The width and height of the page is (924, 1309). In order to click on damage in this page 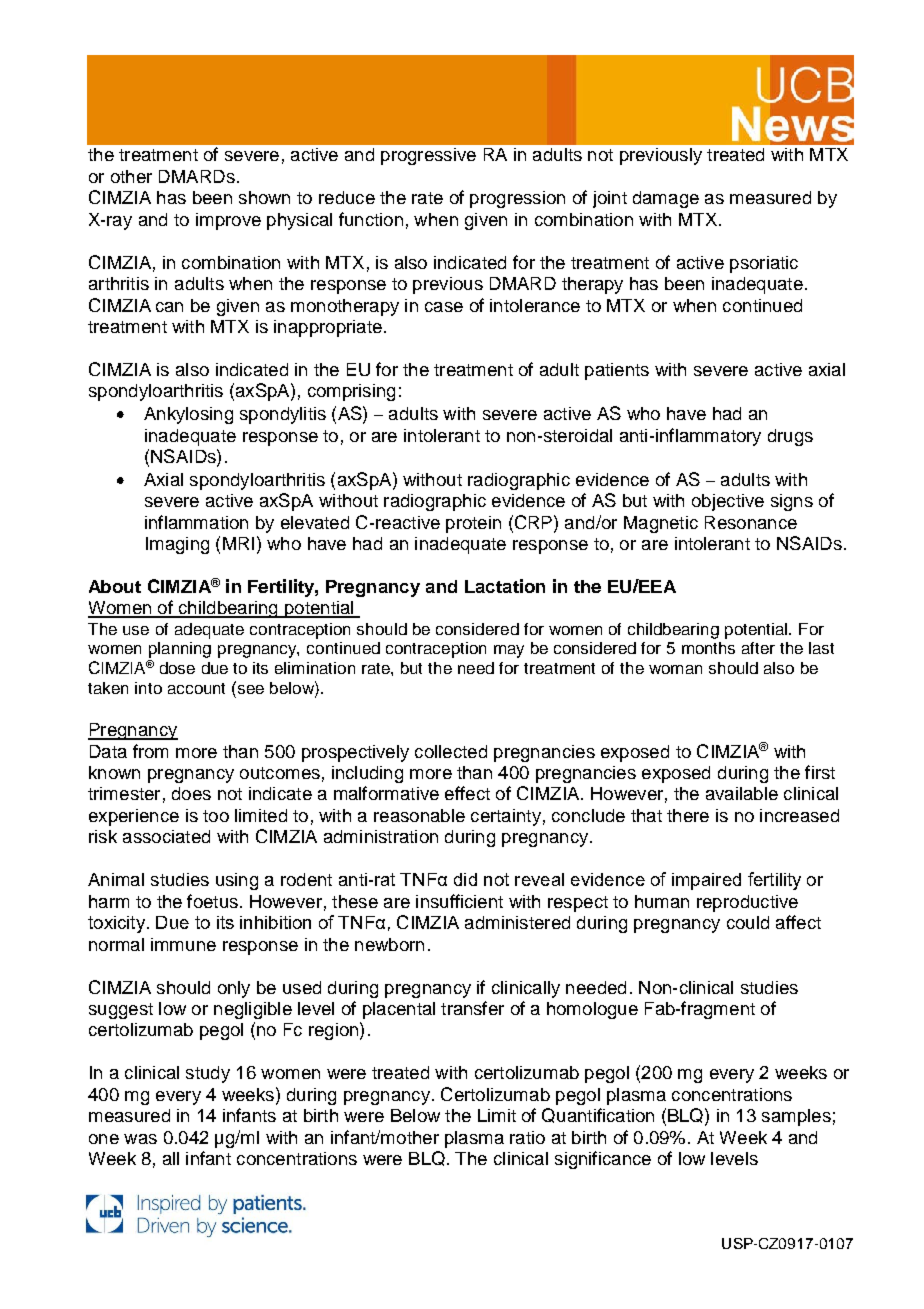, I will do `click(666, 199)`.
